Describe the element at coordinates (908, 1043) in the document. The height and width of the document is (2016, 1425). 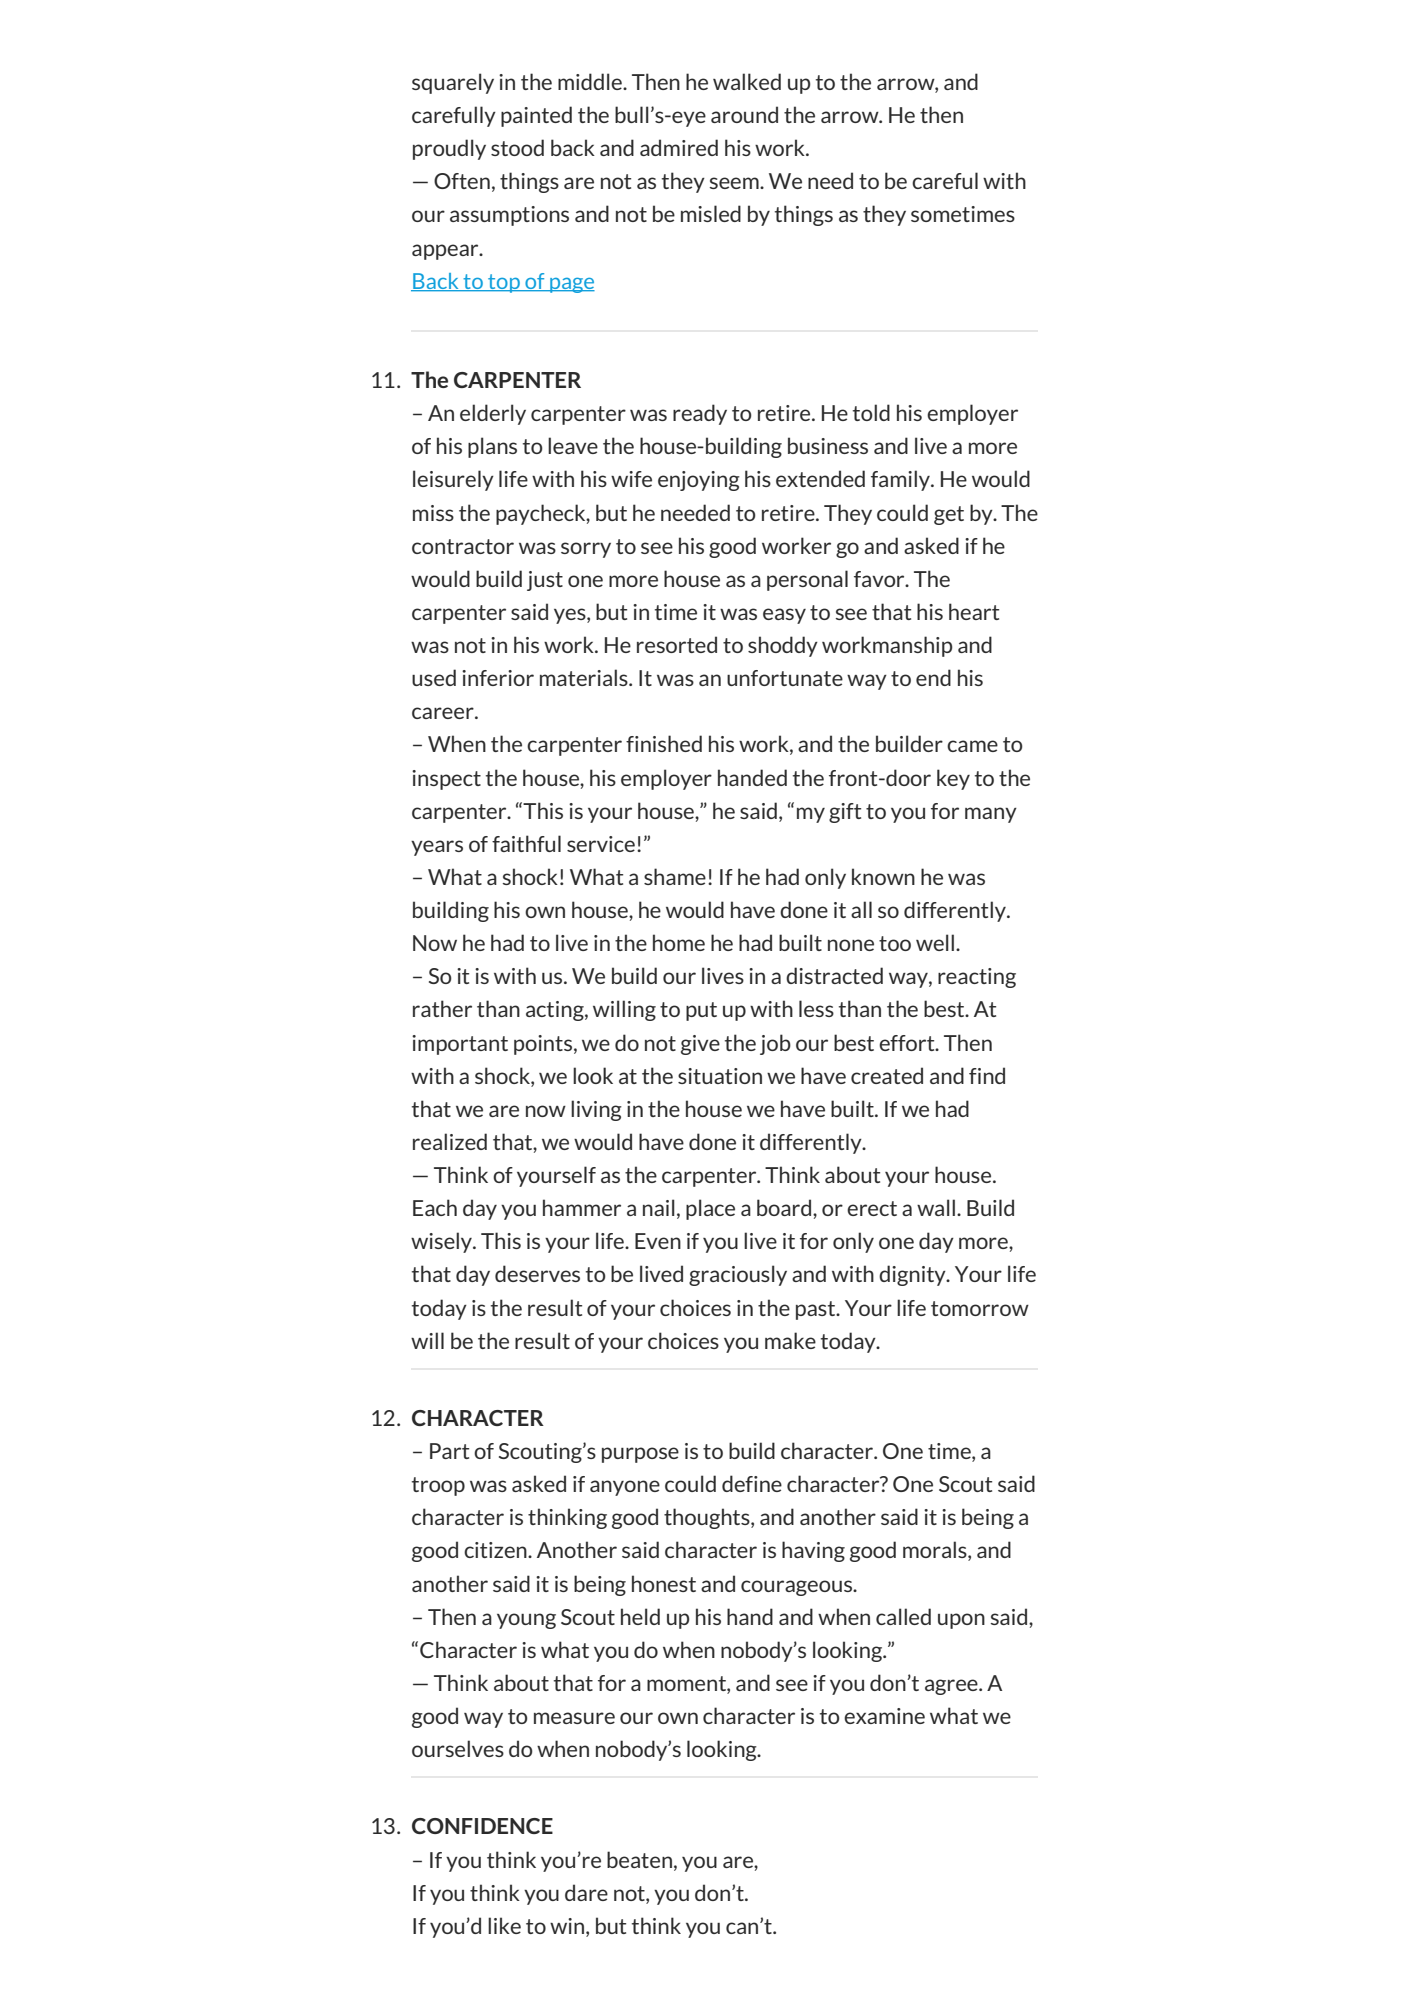
I see `effort` at that location.
